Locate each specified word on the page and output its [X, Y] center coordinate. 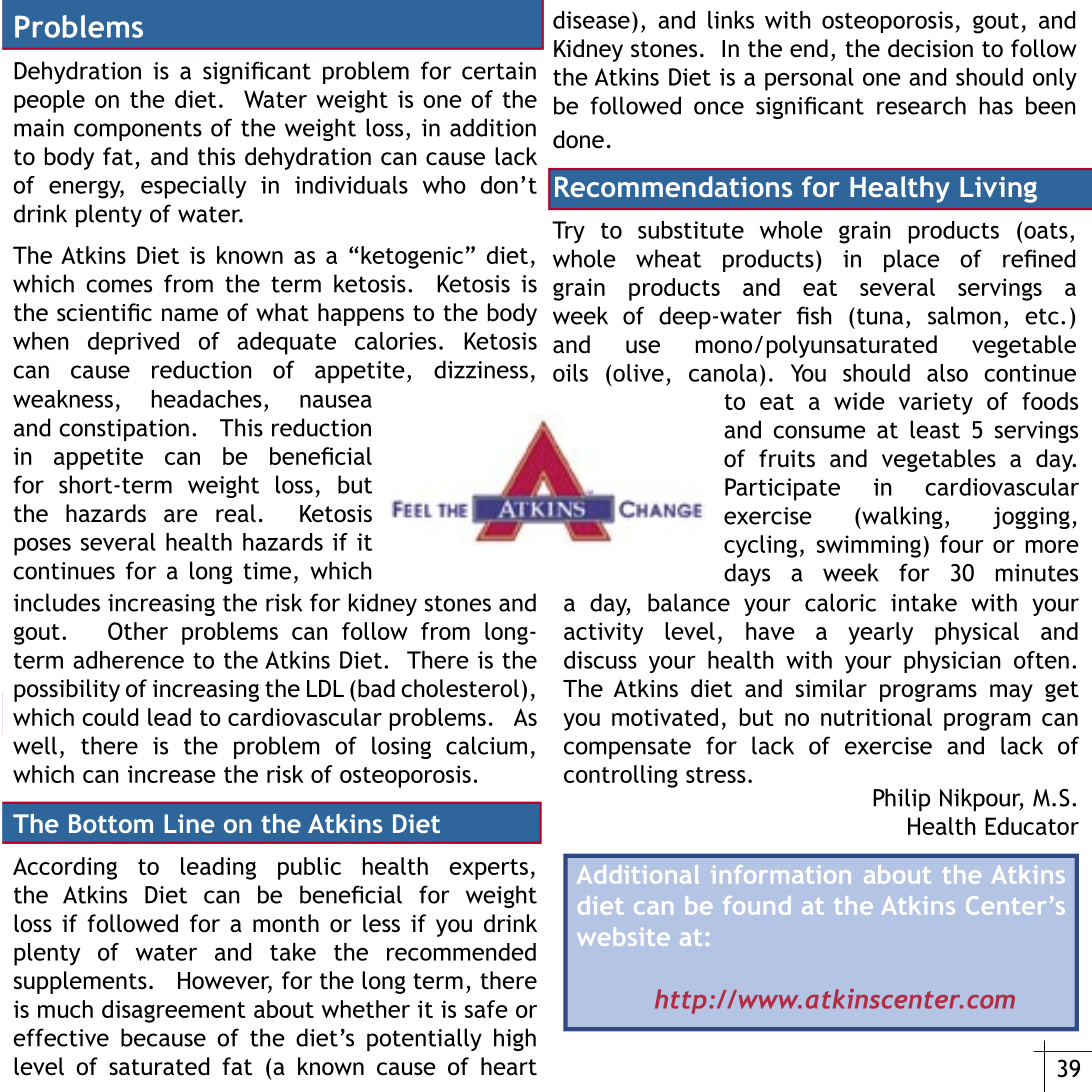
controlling [621, 776]
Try [568, 232]
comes [119, 286]
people [49, 101]
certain [499, 71]
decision [930, 48]
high [515, 1039]
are [181, 516]
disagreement [174, 1011]
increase [172, 774]
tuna [878, 316]
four [962, 544]
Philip [901, 799]
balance [689, 602]
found [756, 905]
